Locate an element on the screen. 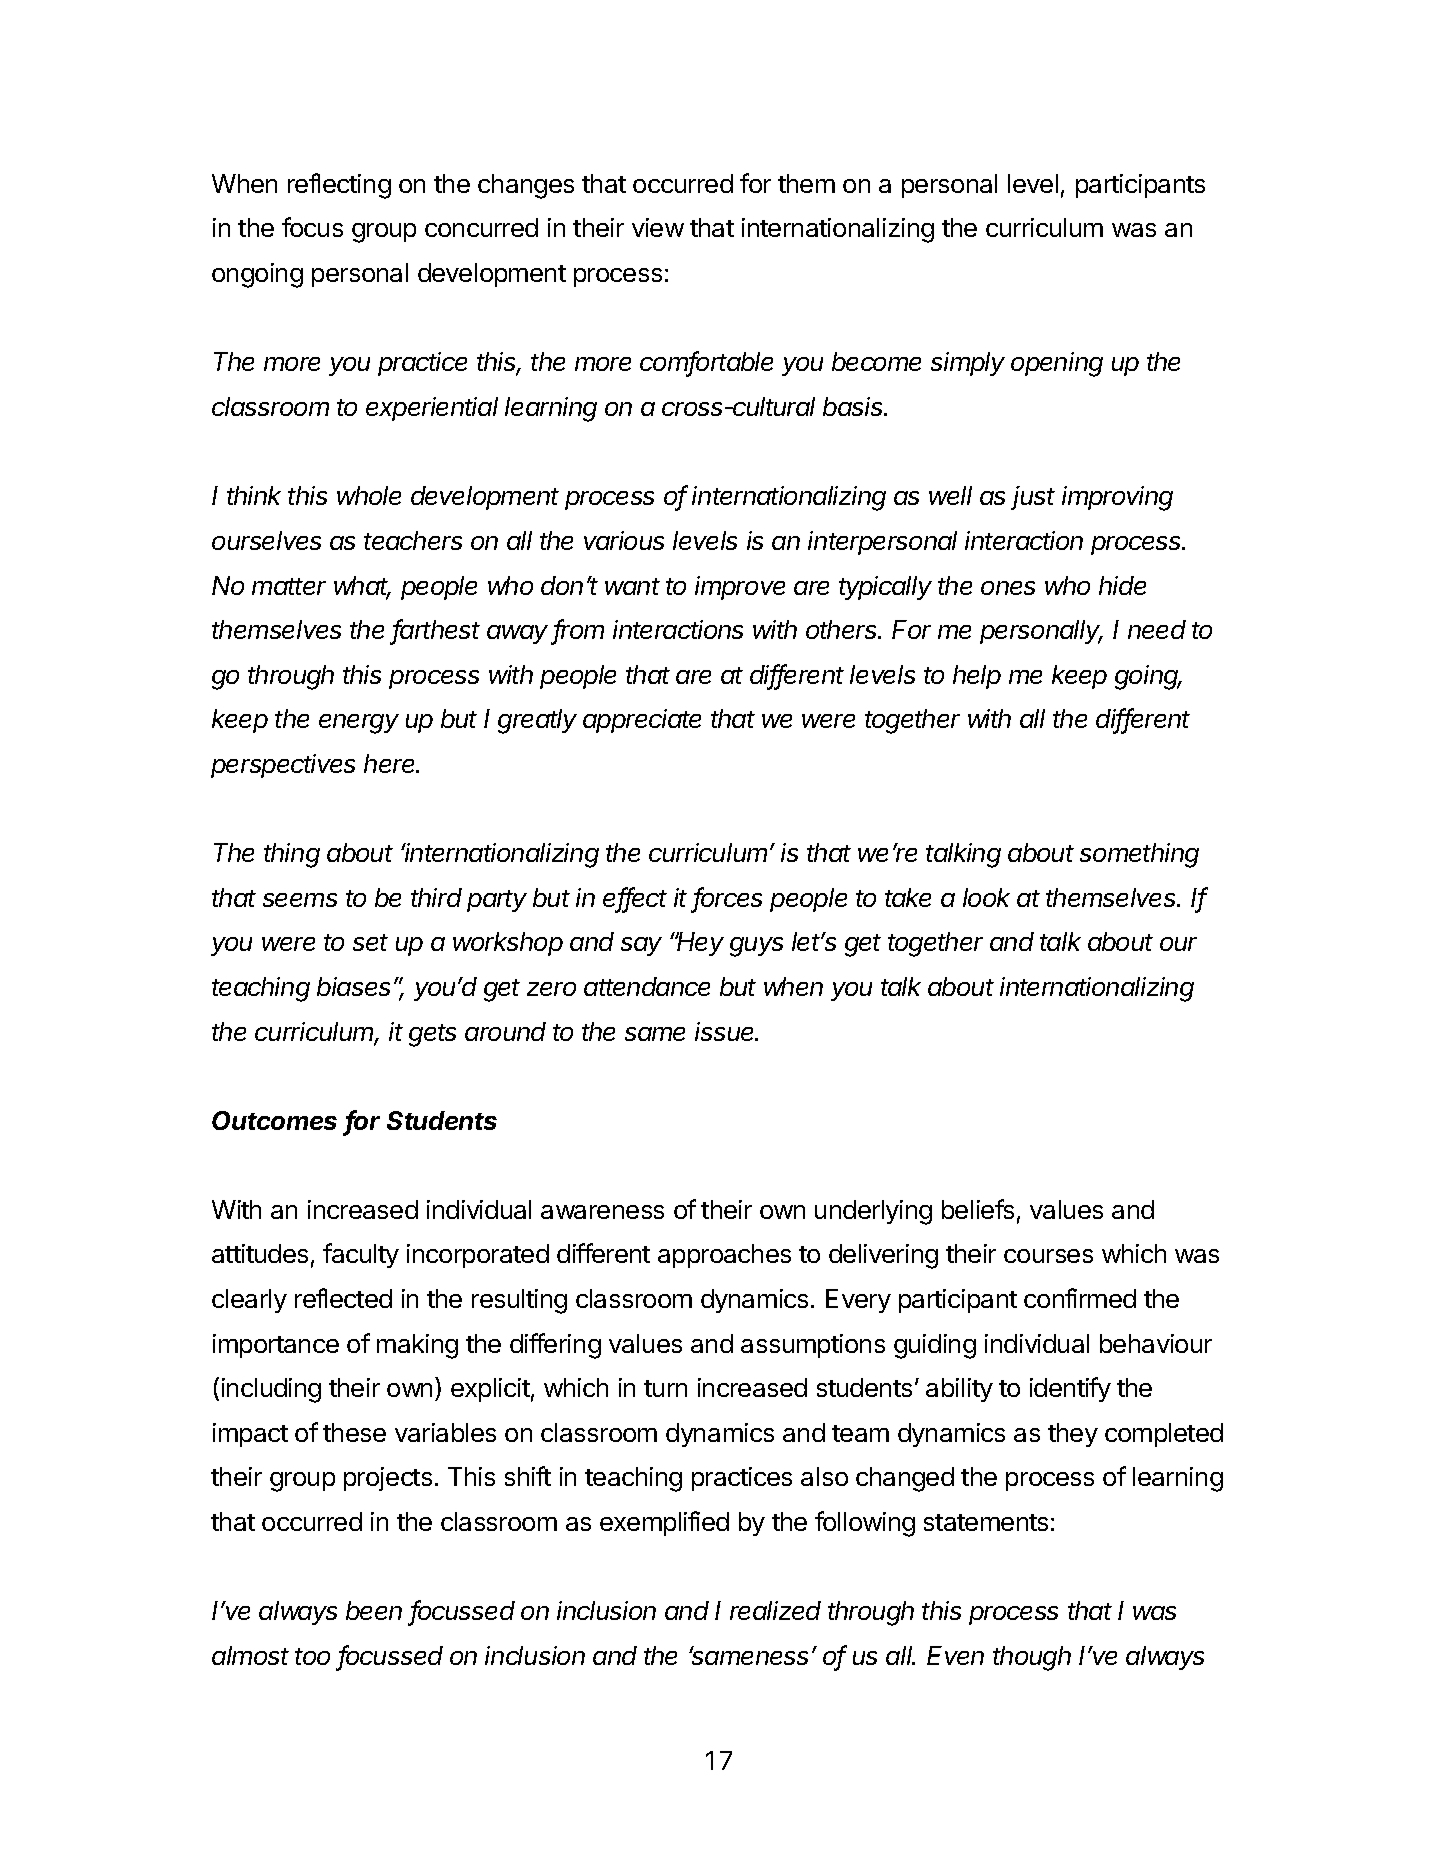  appreciate is located at coordinates (642, 721).
